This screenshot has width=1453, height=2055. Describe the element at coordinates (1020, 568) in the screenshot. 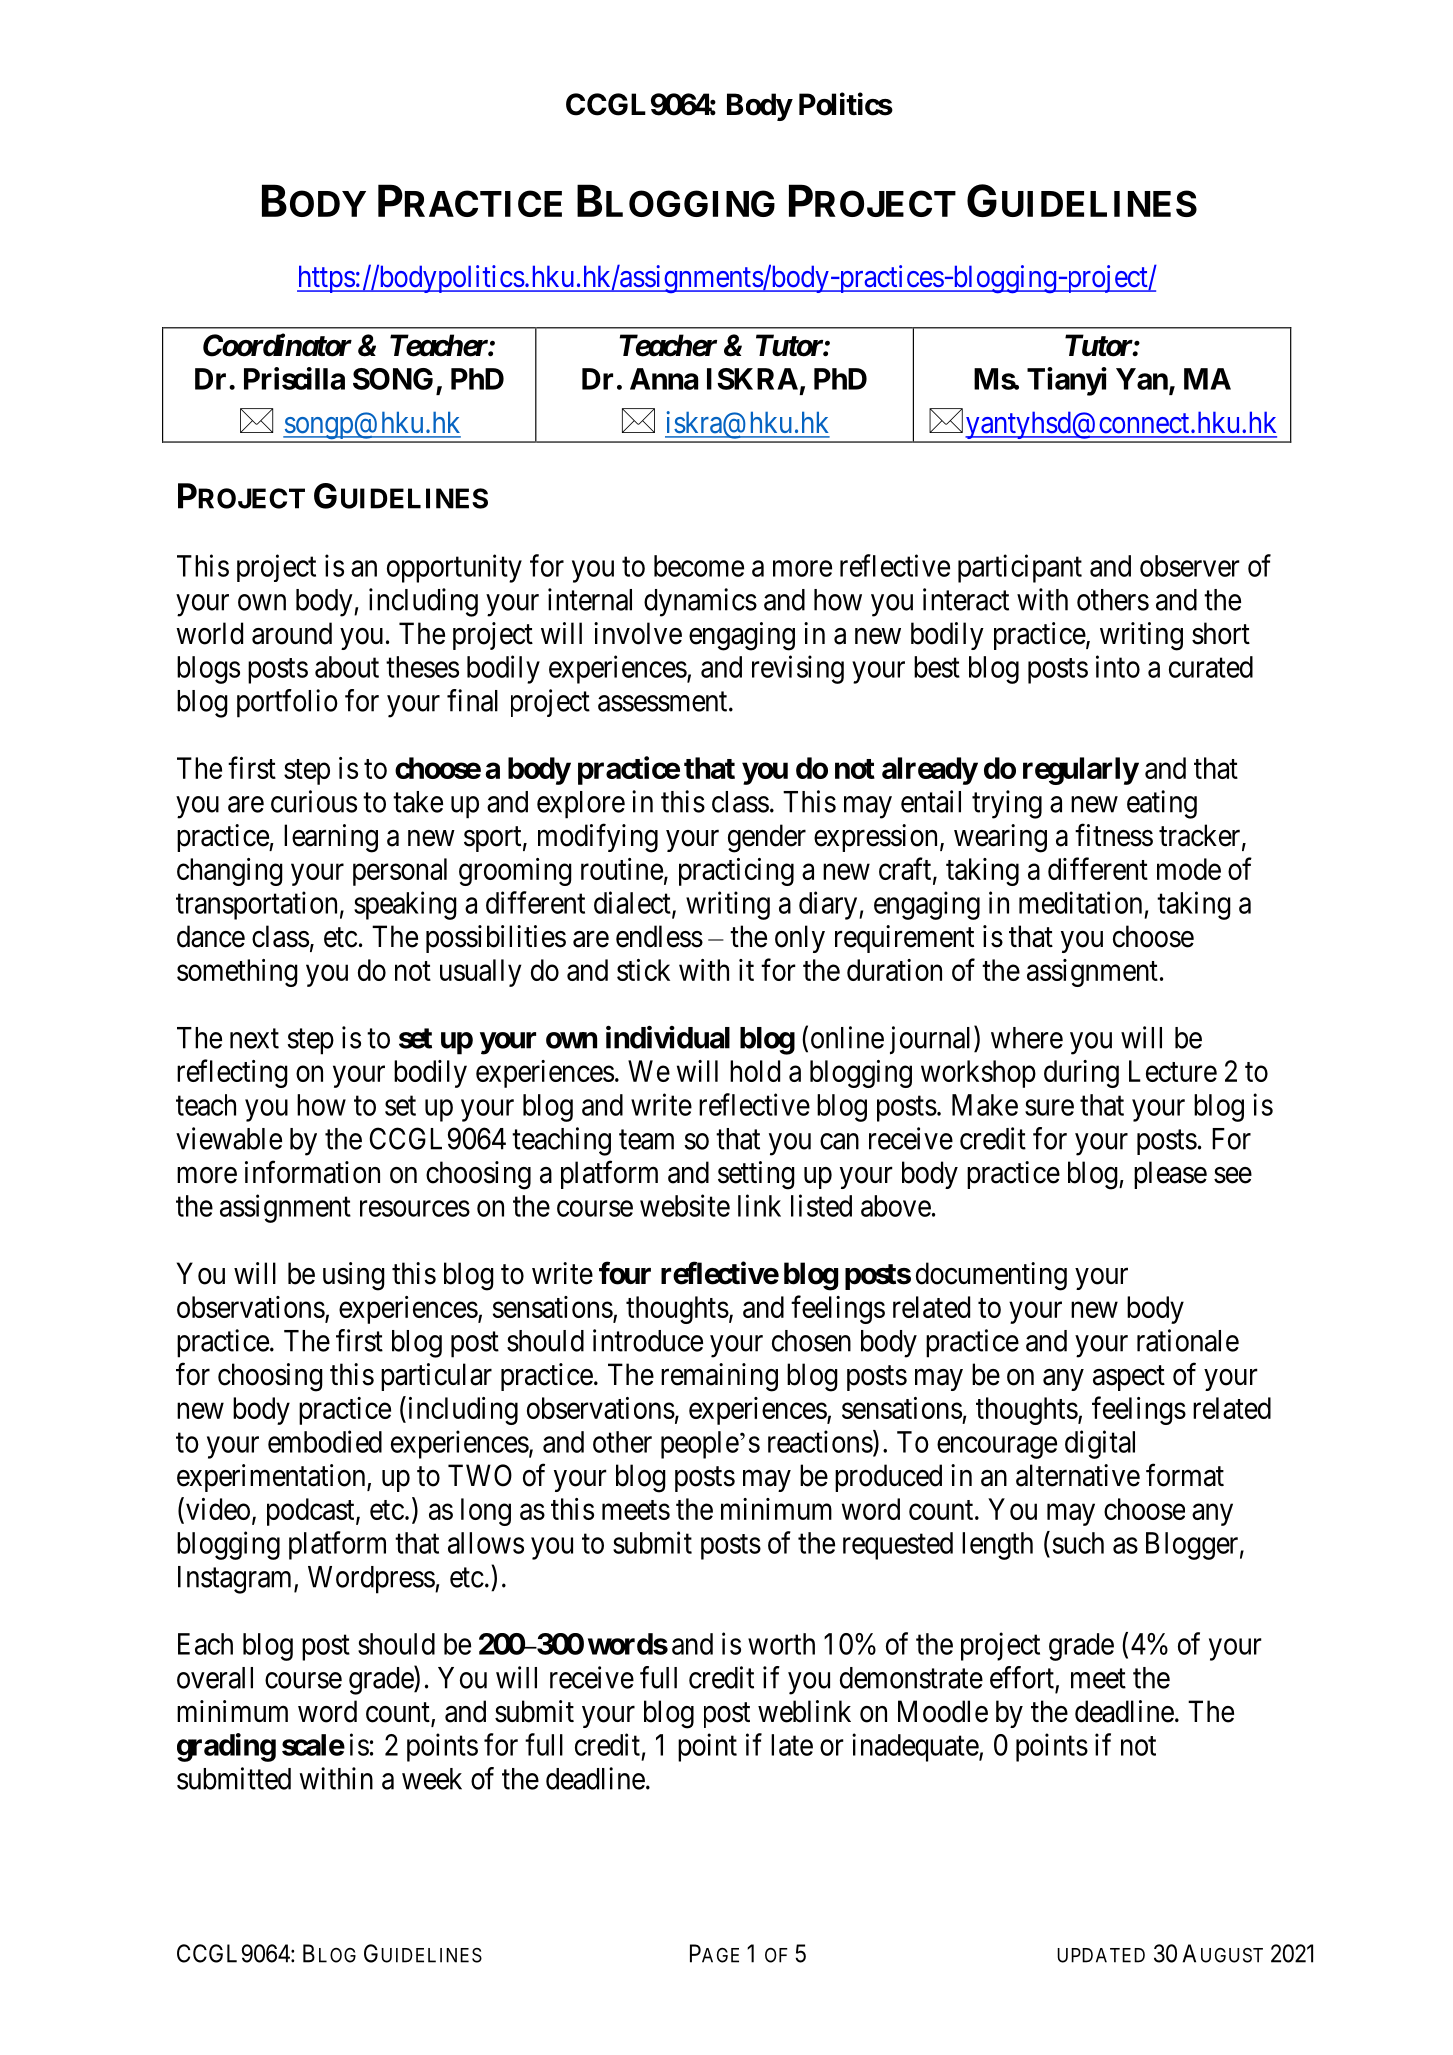

I see `participant` at that location.
